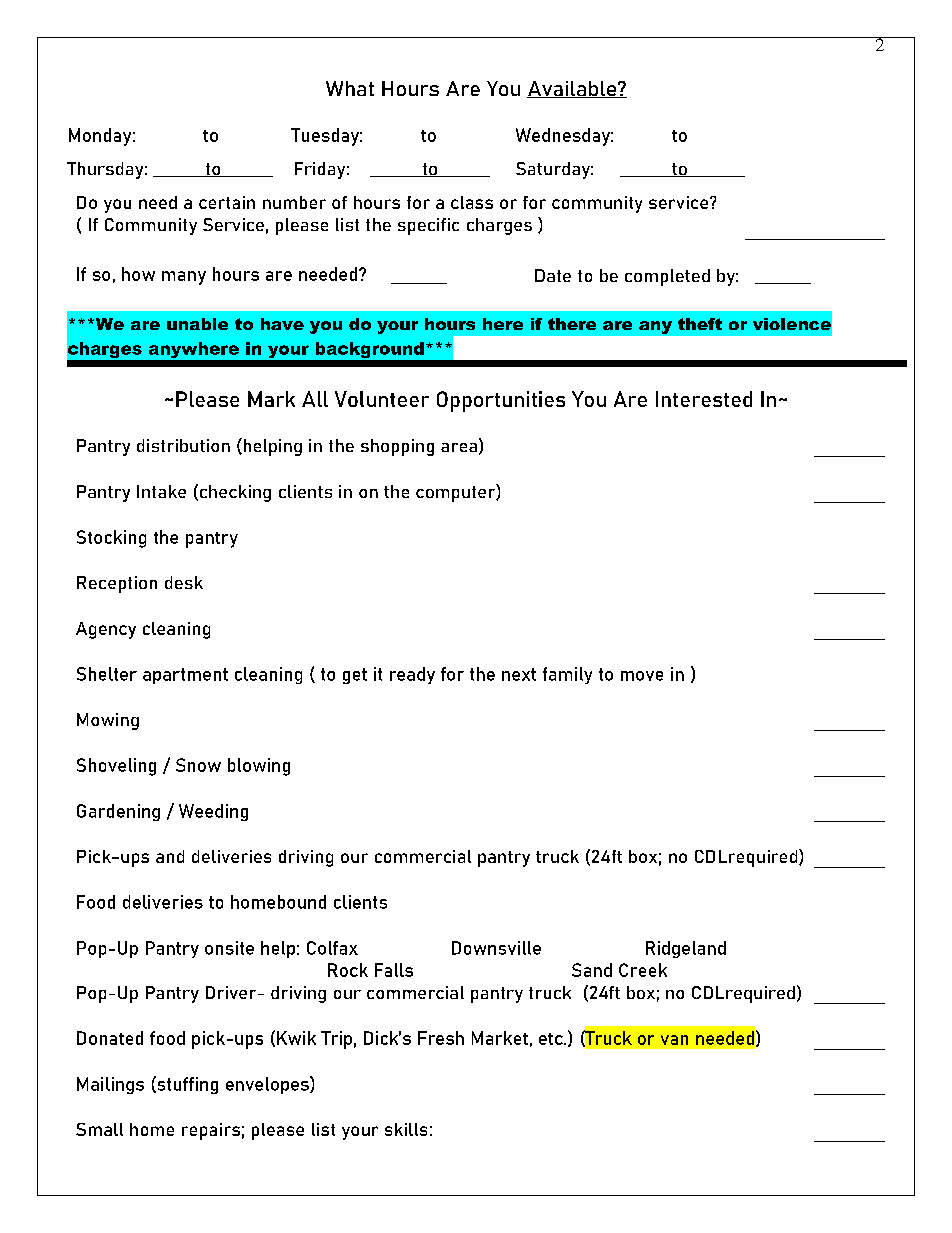 The image size is (952, 1233). I want to click on Mailings, so click(110, 1085).
